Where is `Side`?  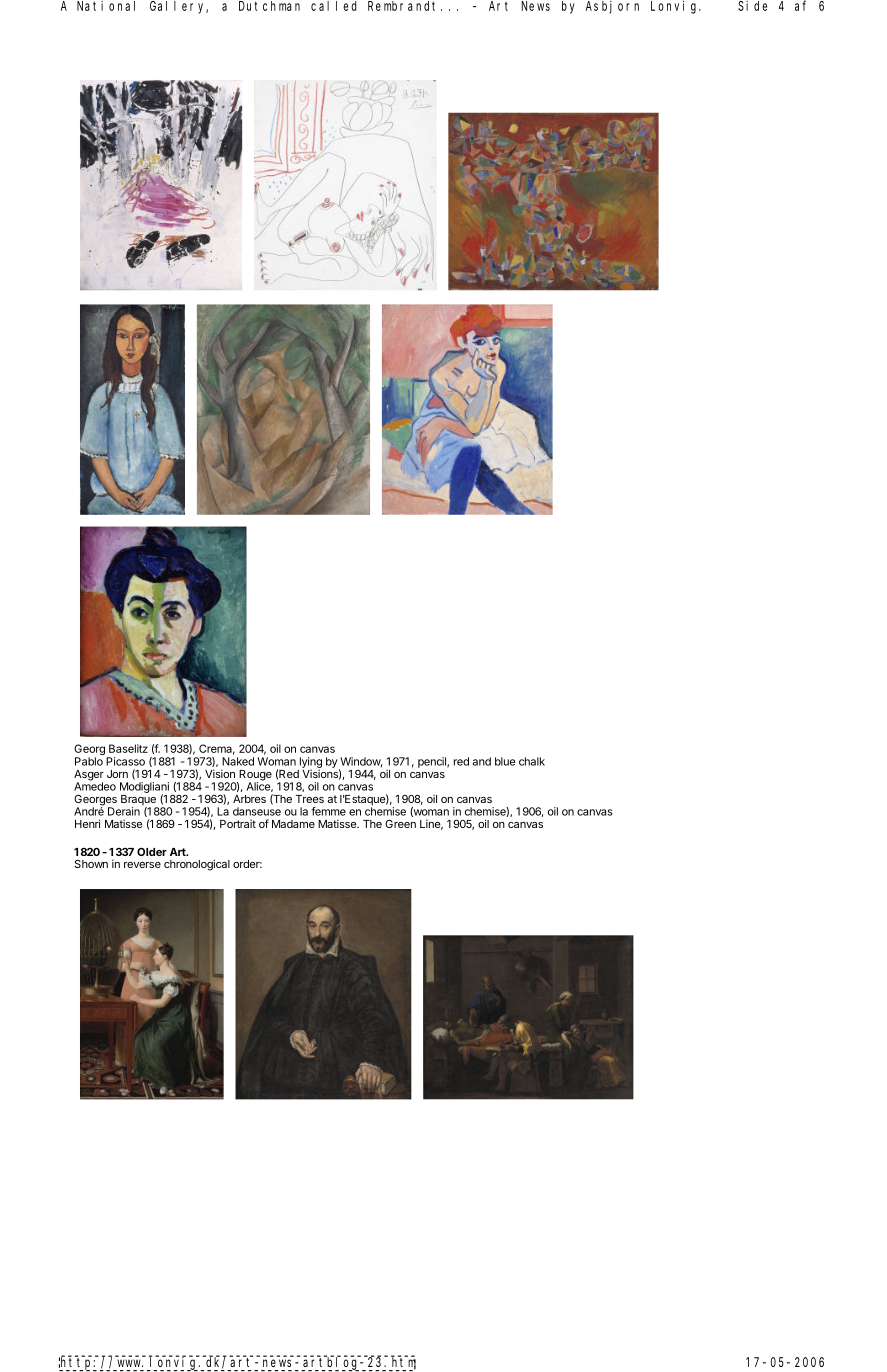 Side is located at coordinates (752, 6).
